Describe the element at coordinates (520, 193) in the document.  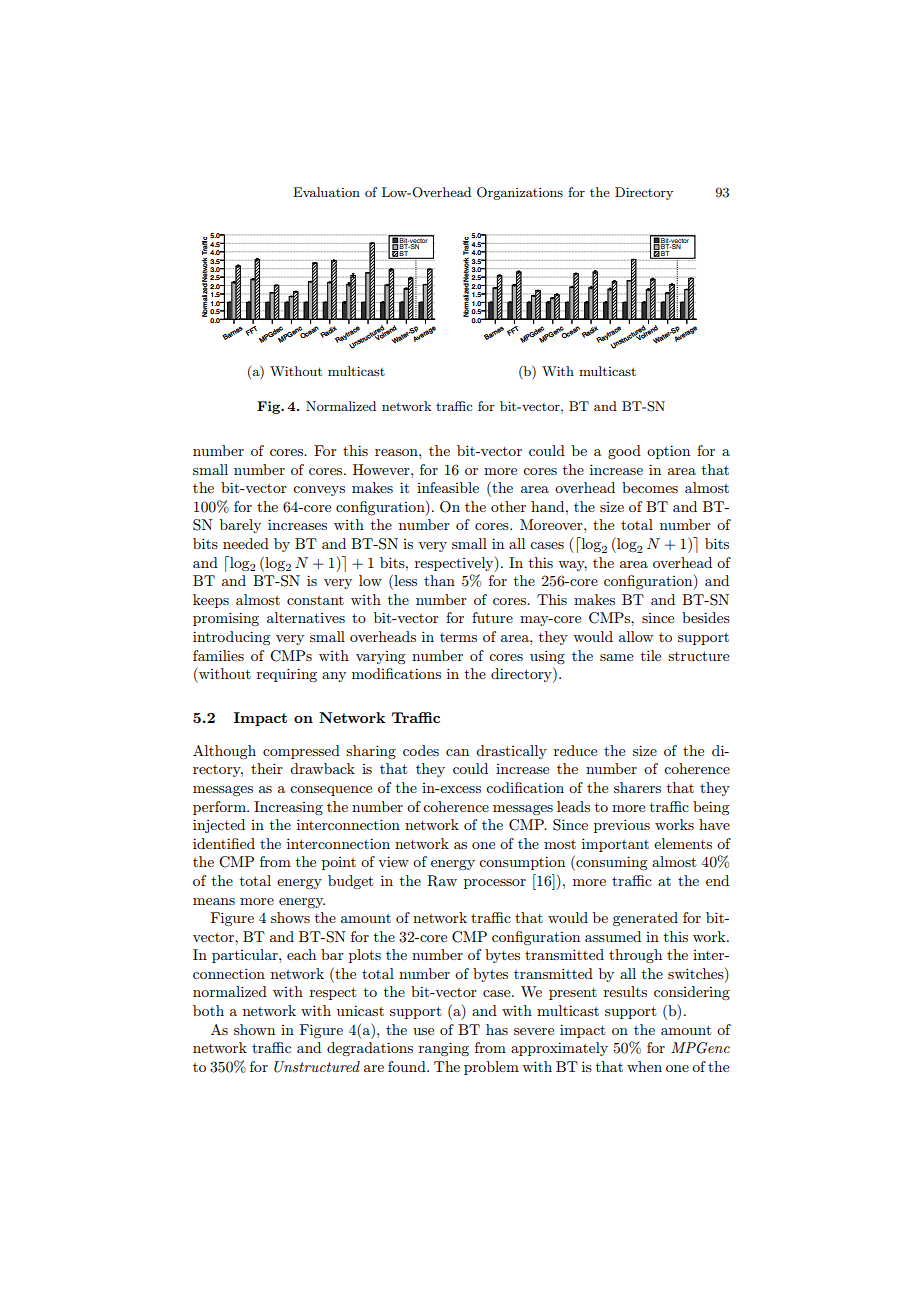
I see `Organizations` at that location.
